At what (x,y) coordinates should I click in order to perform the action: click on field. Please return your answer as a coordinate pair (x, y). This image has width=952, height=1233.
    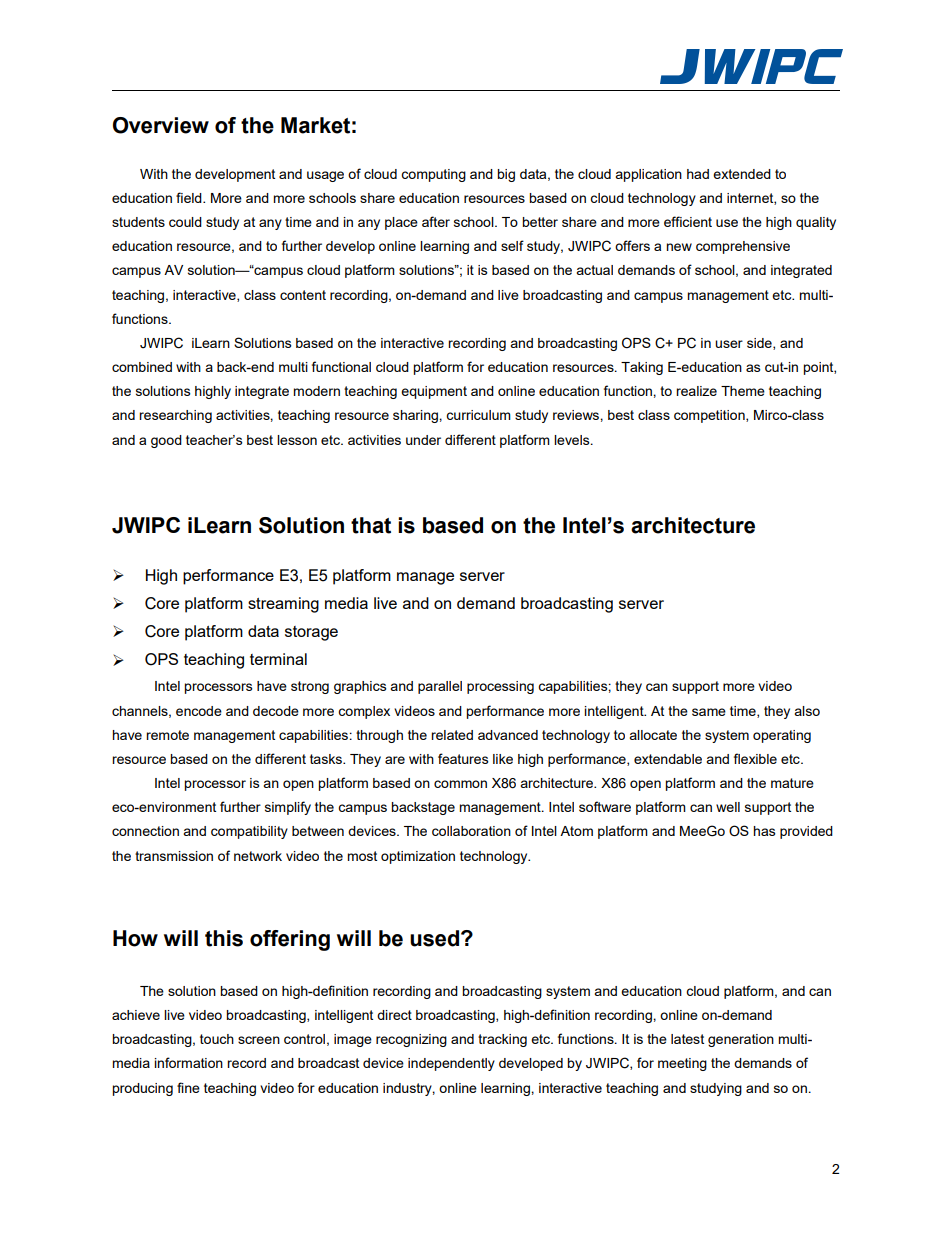
    Looking at the image, I should click on (190, 197).
